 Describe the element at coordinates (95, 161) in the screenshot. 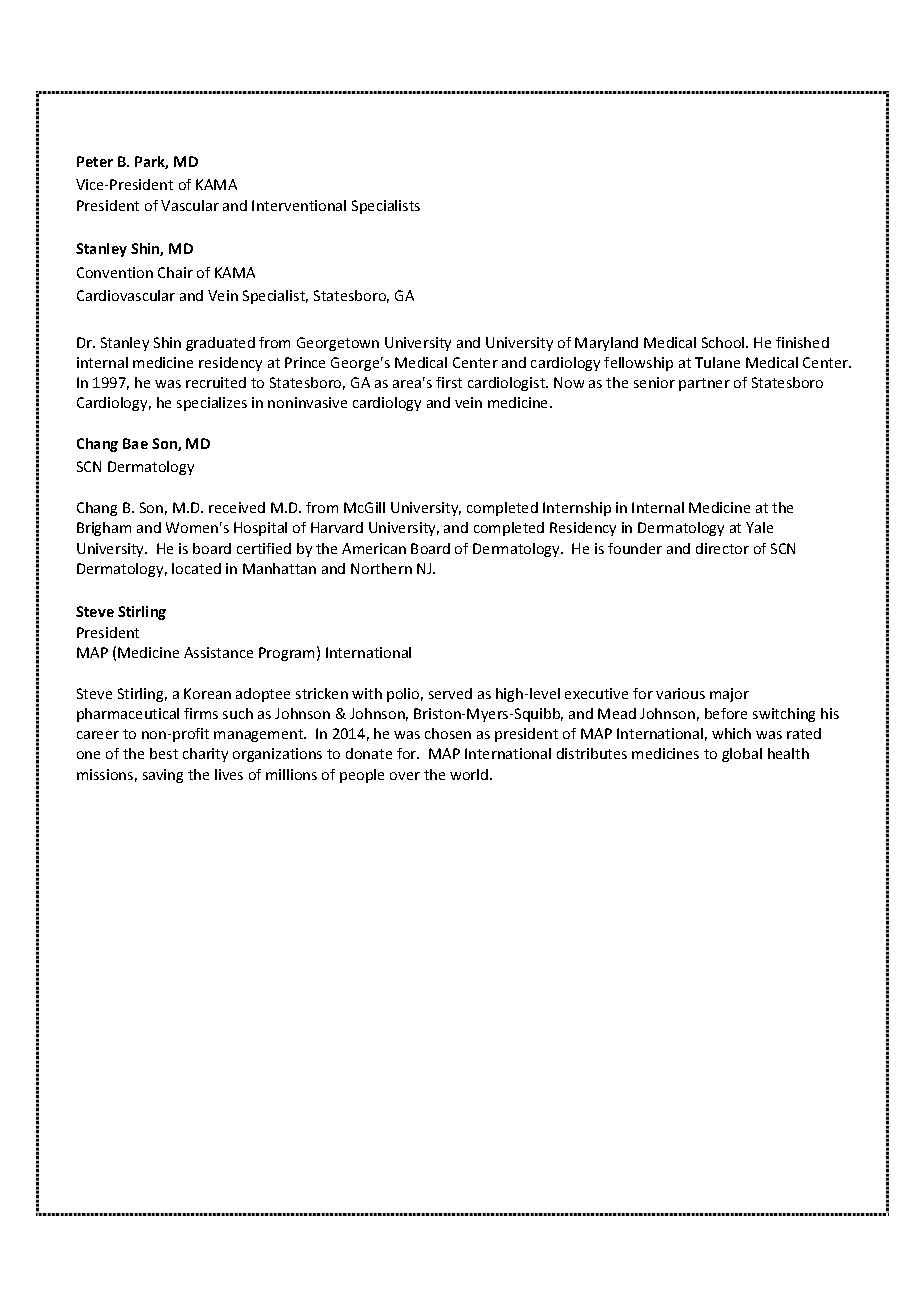

I see `Peter` at that location.
